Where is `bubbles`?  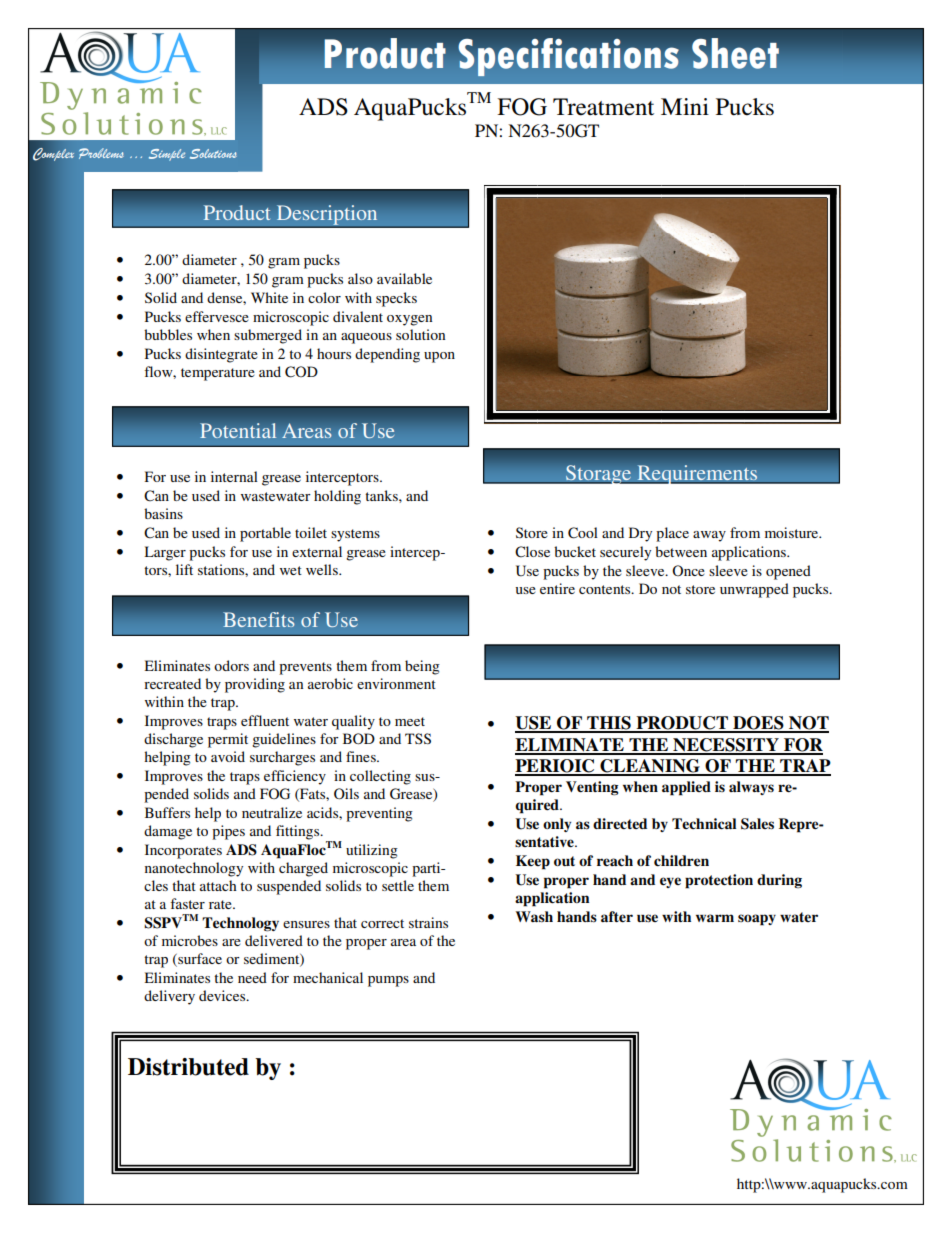
bubbles is located at coordinates (168, 334).
